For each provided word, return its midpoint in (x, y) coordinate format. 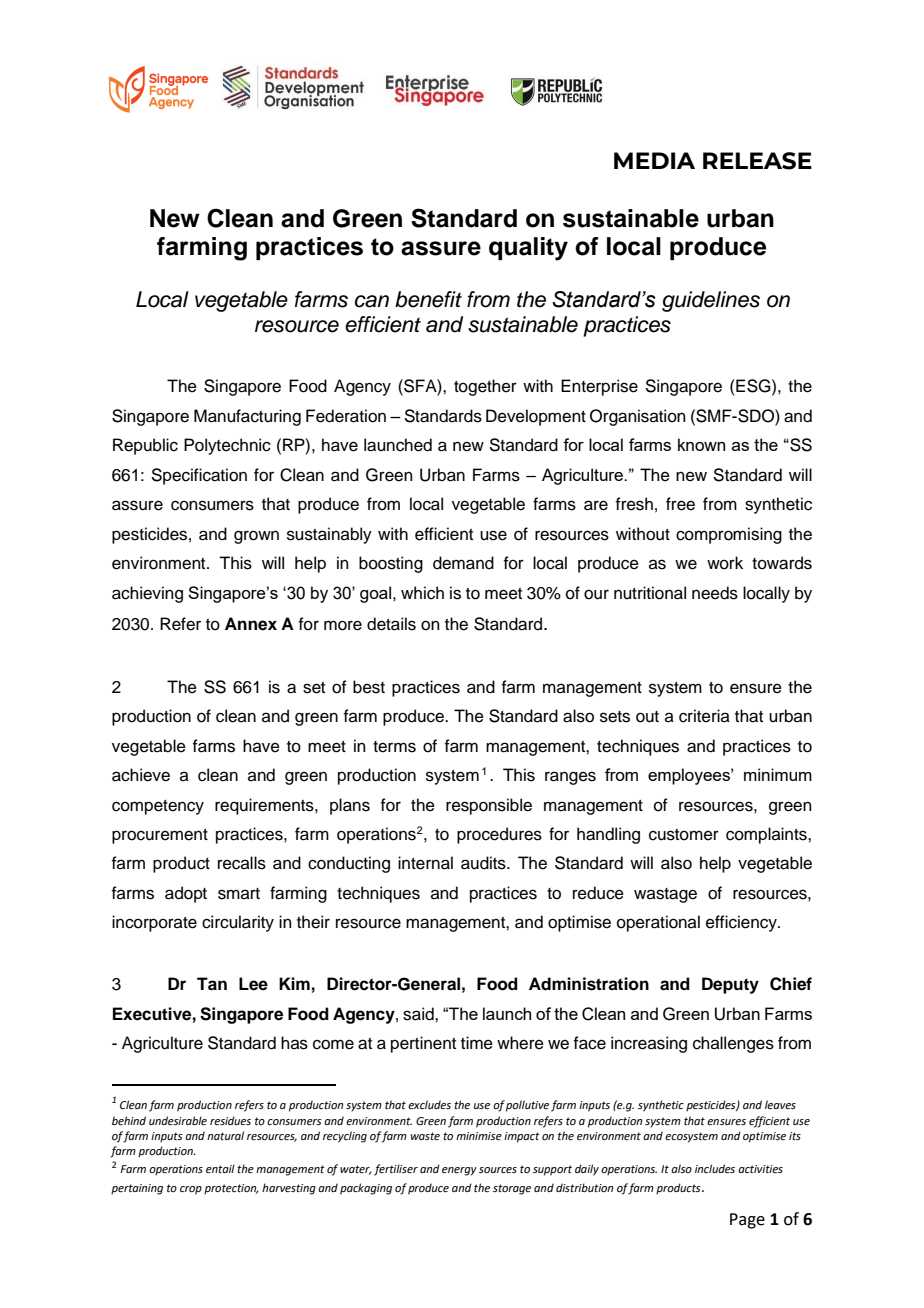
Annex (251, 624)
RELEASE (757, 161)
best (369, 687)
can (372, 301)
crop (191, 1190)
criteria (704, 716)
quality (528, 249)
